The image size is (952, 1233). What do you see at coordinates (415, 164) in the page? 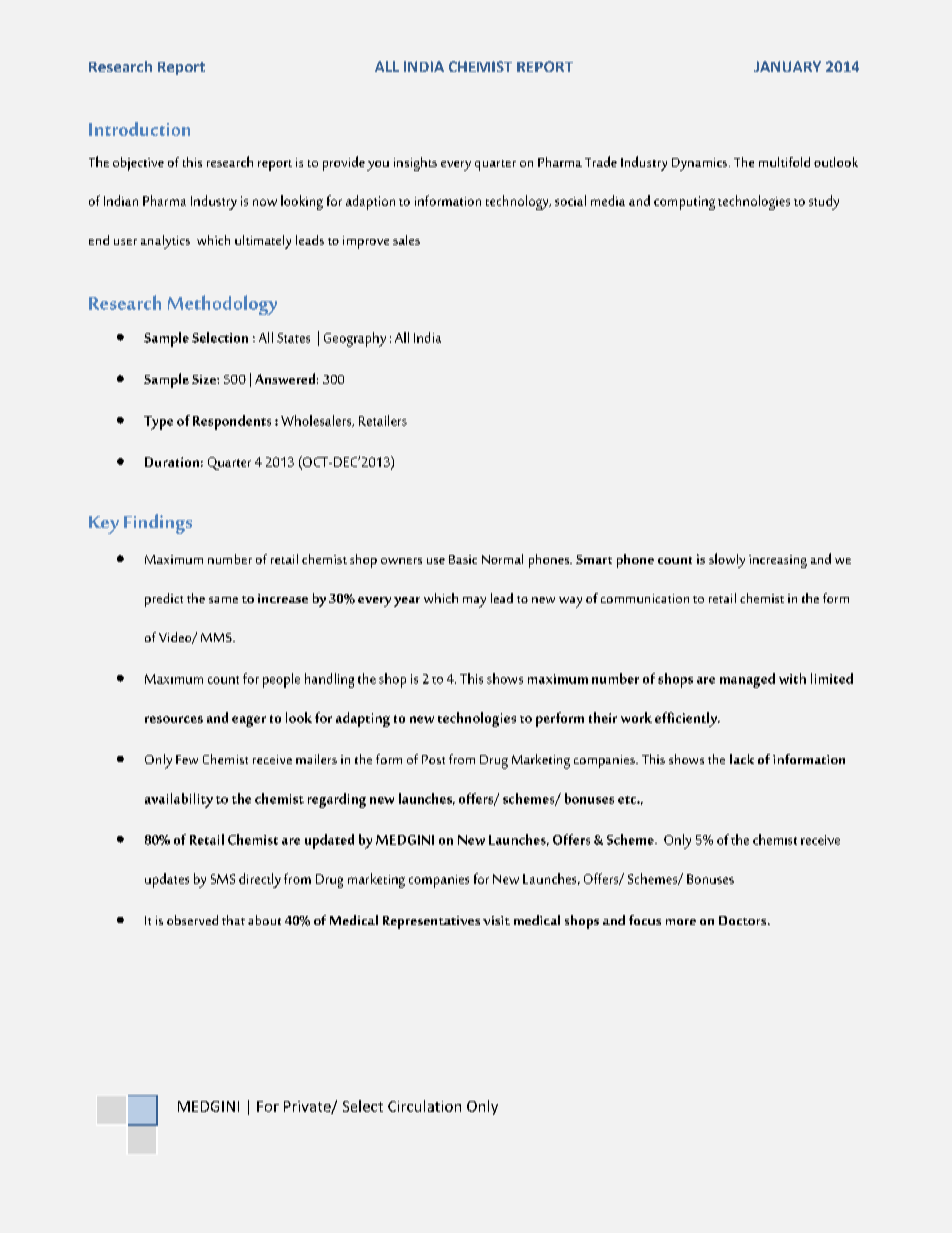
I see `insights` at bounding box center [415, 164].
